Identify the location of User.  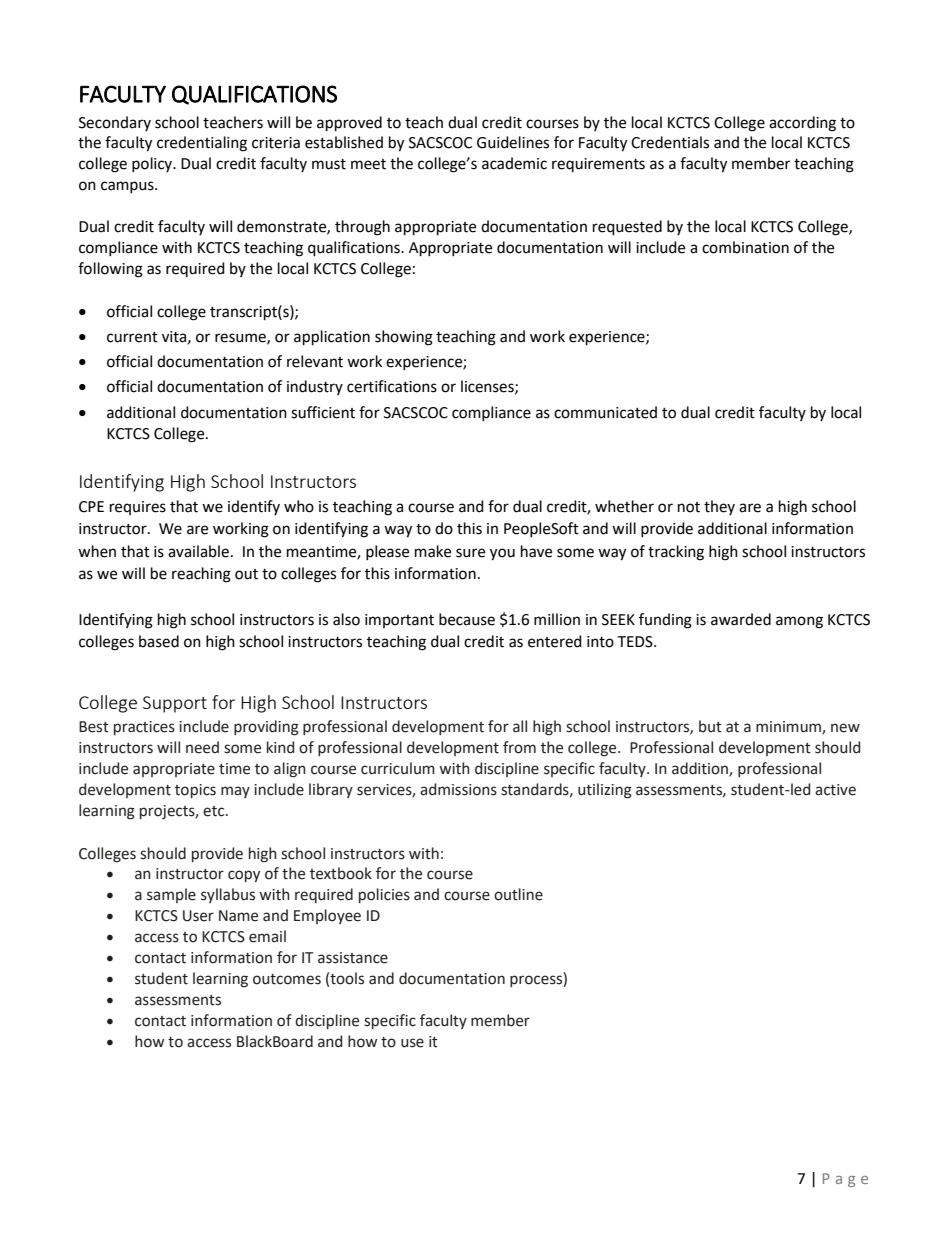
(198, 916).
